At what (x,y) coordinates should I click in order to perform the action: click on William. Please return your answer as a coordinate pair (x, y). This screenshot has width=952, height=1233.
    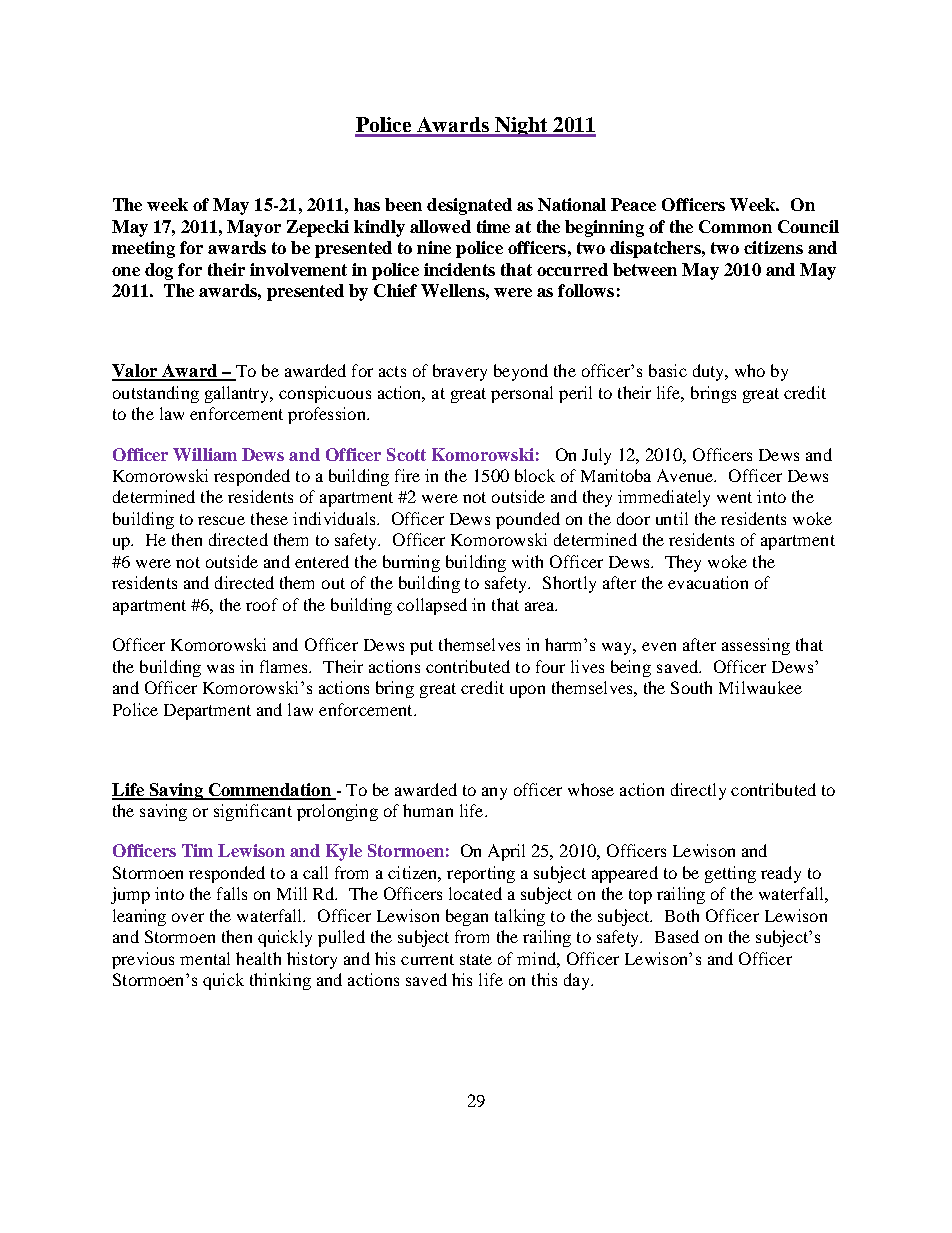
    Looking at the image, I should click on (205, 454).
